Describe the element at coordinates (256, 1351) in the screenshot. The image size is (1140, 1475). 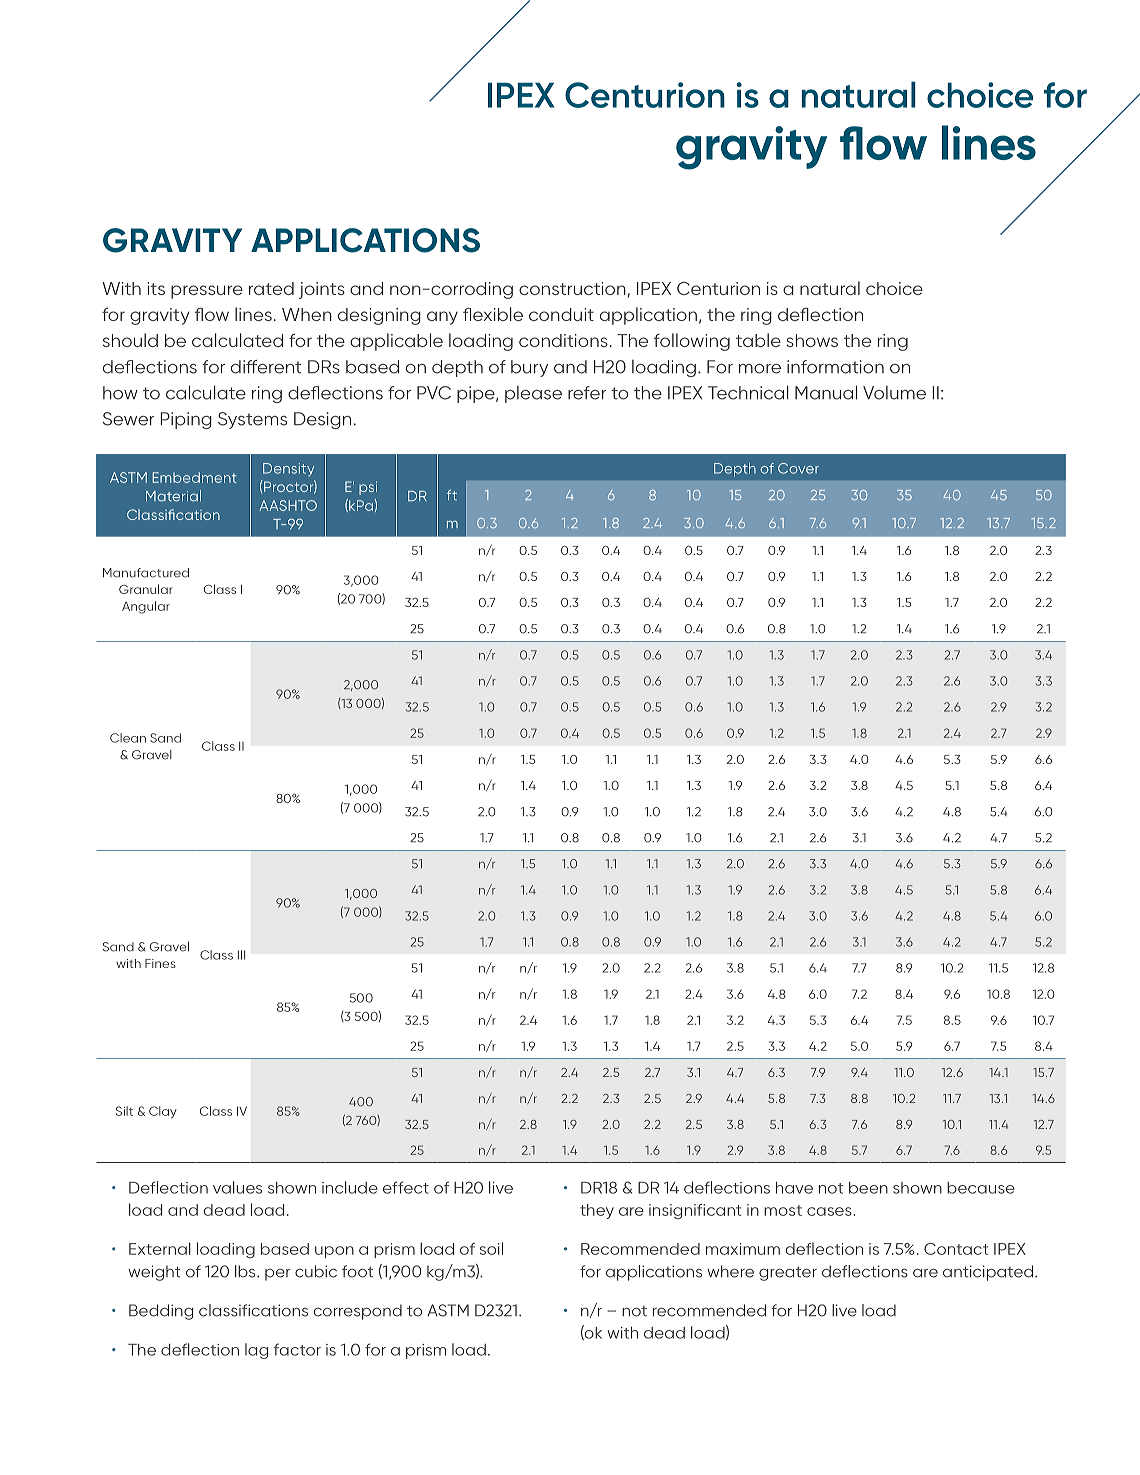
I see `lag` at that location.
